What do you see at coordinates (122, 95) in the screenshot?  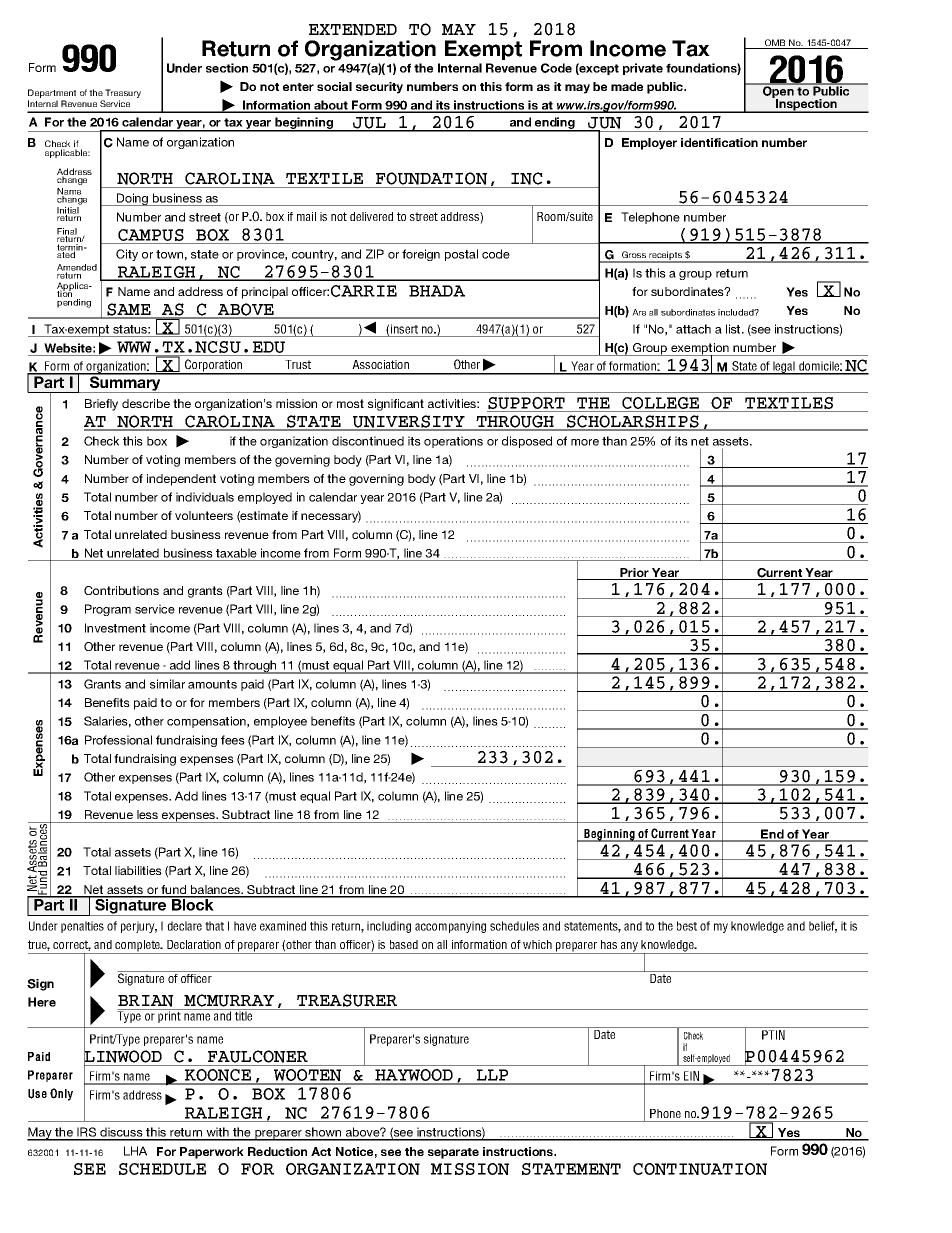 I see `Treasury` at bounding box center [122, 95].
